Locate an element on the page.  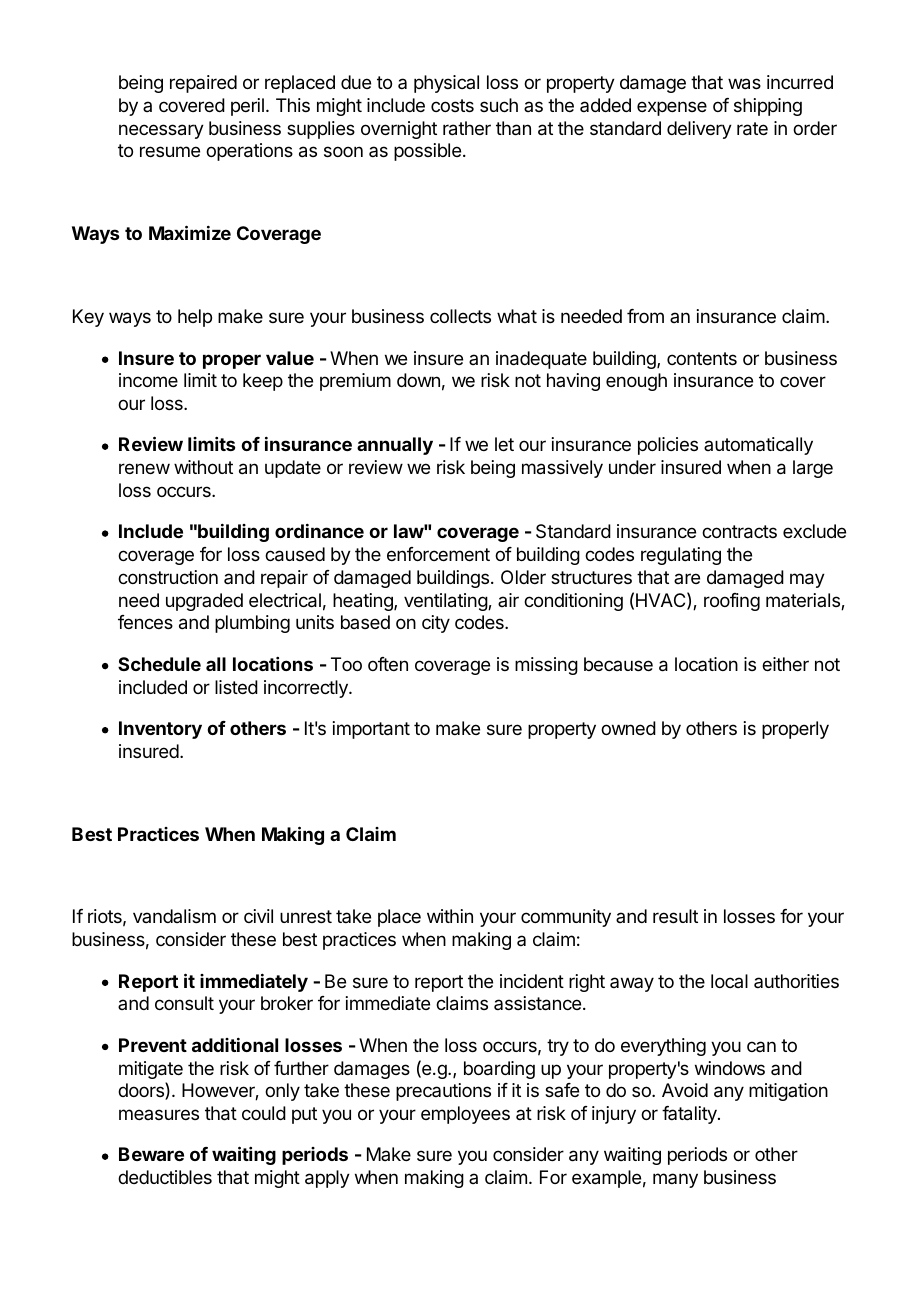
Beware is located at coordinates (151, 1154).
